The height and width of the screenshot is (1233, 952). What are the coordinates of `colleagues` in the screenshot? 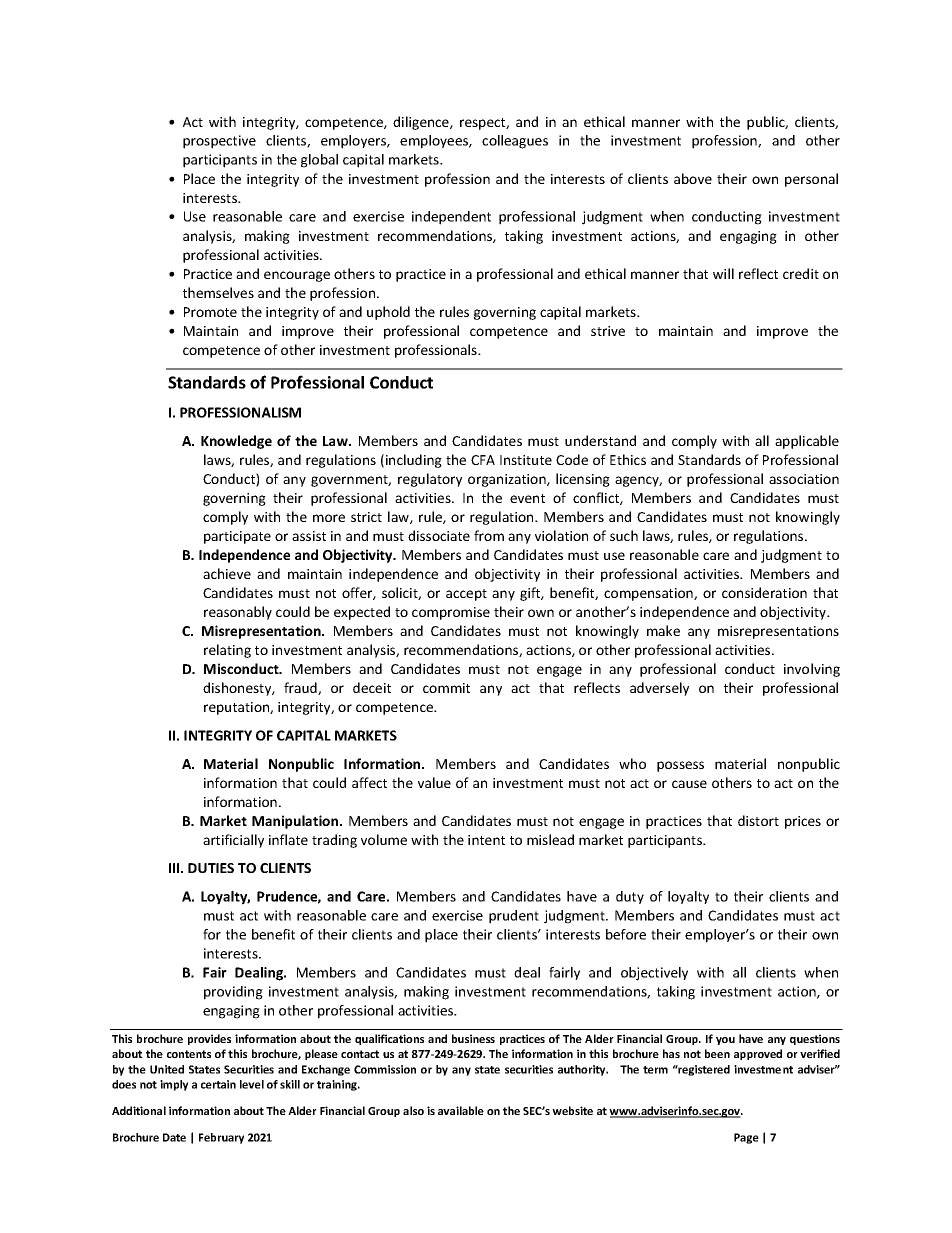 It's located at (515, 142).
